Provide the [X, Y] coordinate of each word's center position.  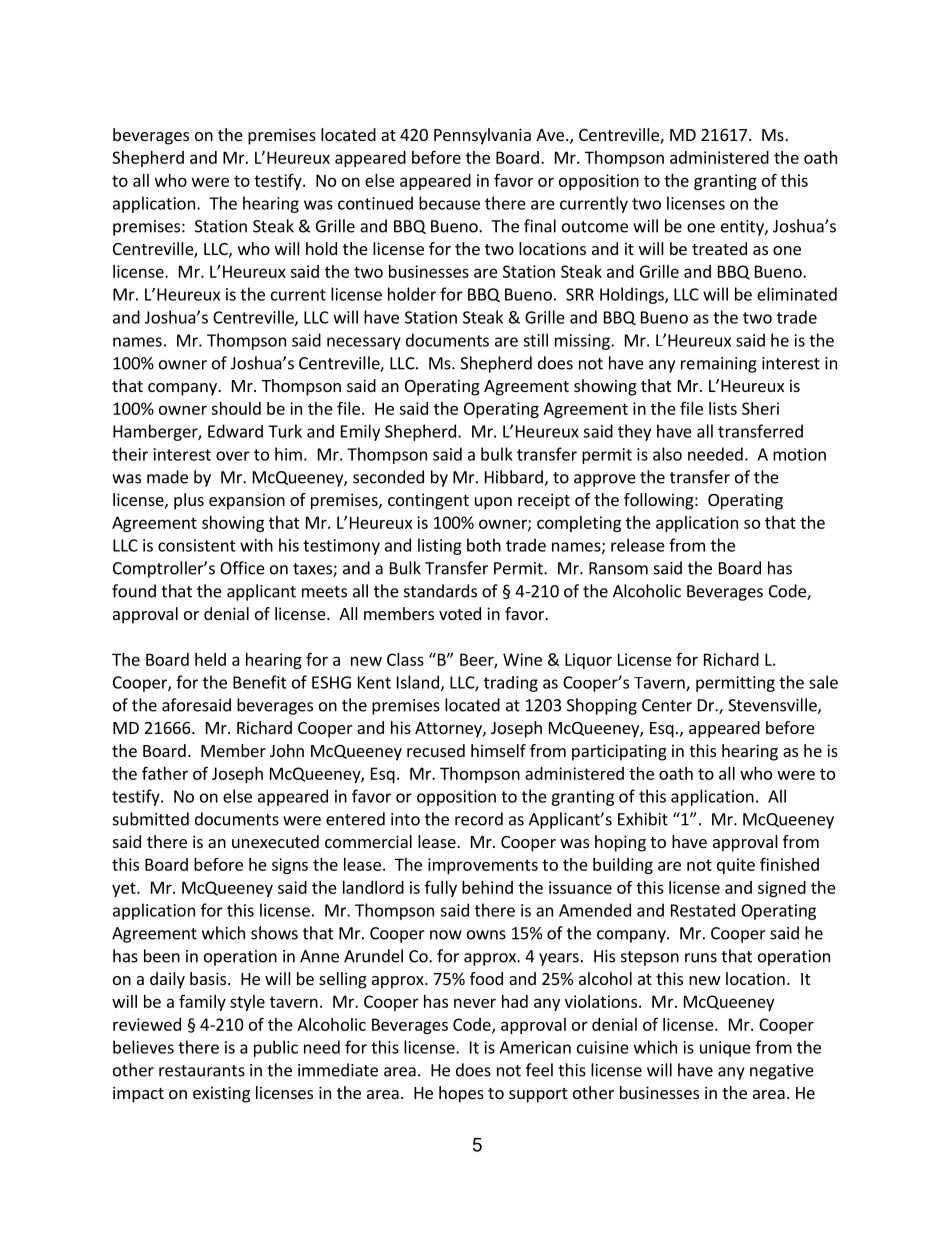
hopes [461, 1094]
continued [375, 203]
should [236, 408]
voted [460, 613]
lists [723, 408]
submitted [151, 819]
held [210, 659]
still [535, 340]
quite [736, 866]
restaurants [202, 1071]
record [479, 819]
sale [823, 682]
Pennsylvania [482, 136]
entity [743, 228]
